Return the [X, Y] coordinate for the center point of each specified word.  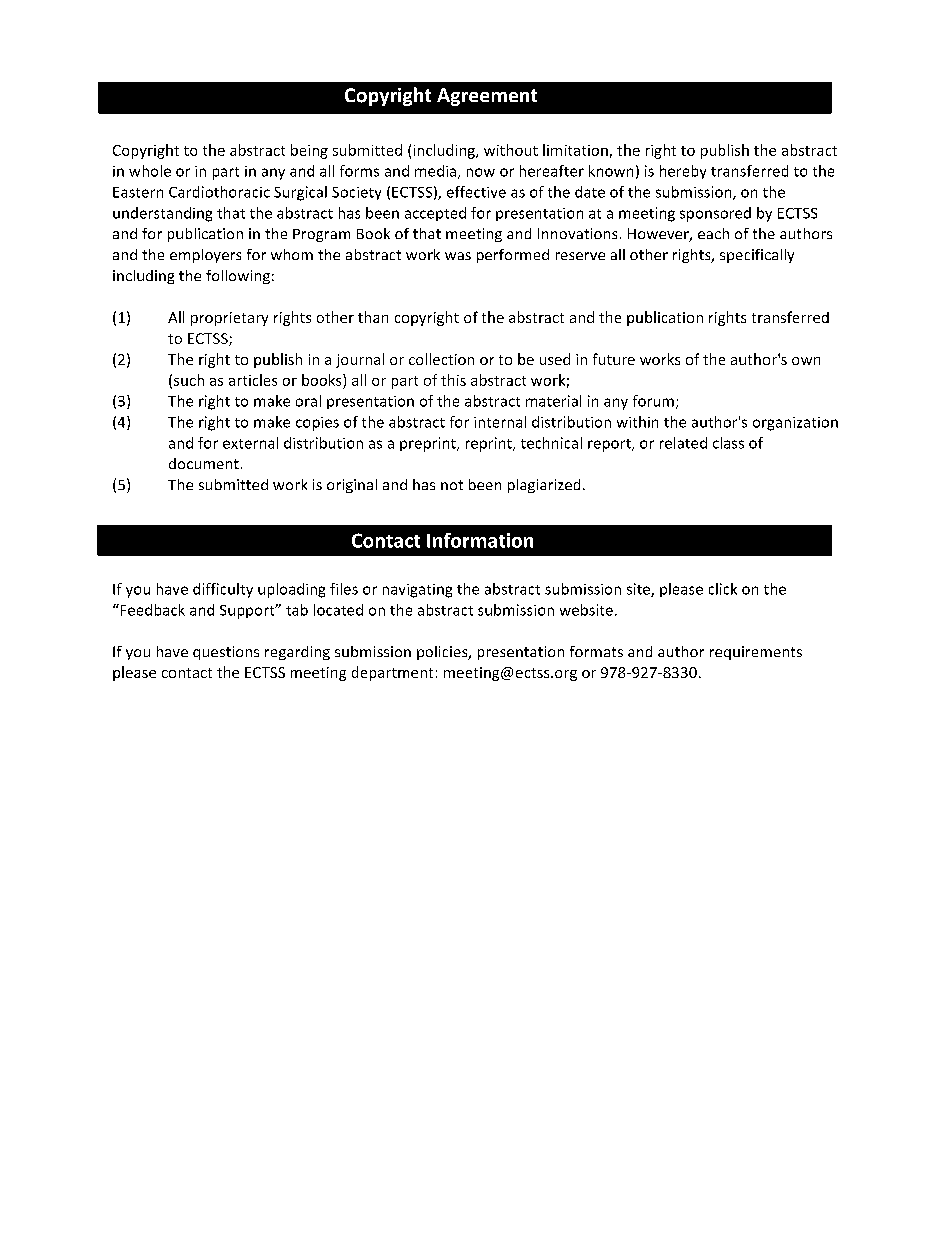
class [728, 443]
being [309, 151]
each [713, 233]
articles [253, 380]
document [204, 463]
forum [653, 401]
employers [205, 256]
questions [226, 653]
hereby [683, 172]
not [452, 485]
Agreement [487, 97]
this [453, 380]
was [458, 256]
